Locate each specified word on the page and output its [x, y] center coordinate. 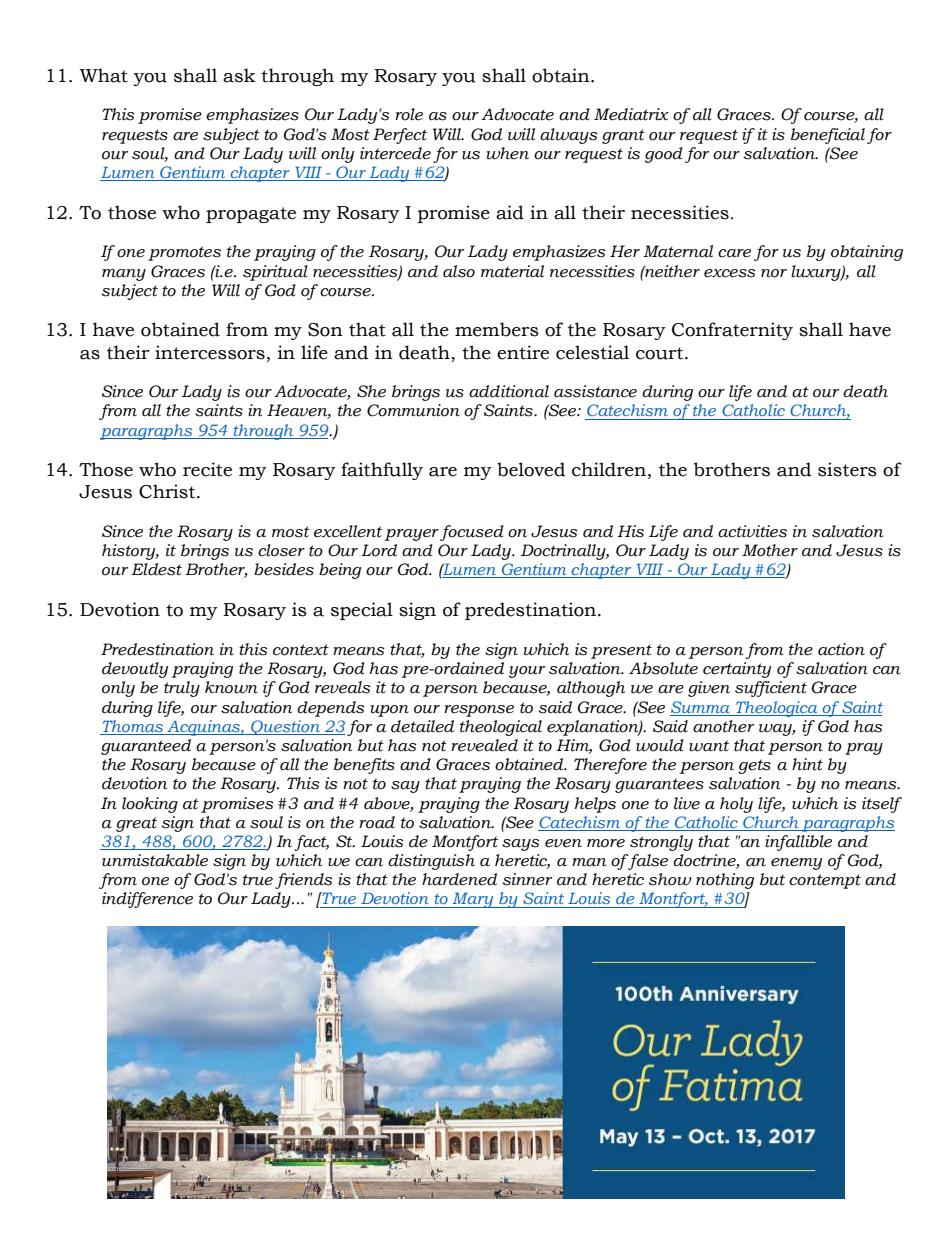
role [409, 114]
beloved [531, 469]
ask [239, 75]
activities [752, 531]
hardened [459, 879]
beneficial [828, 136]
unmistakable [155, 860]
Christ [168, 491]
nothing [725, 881]
